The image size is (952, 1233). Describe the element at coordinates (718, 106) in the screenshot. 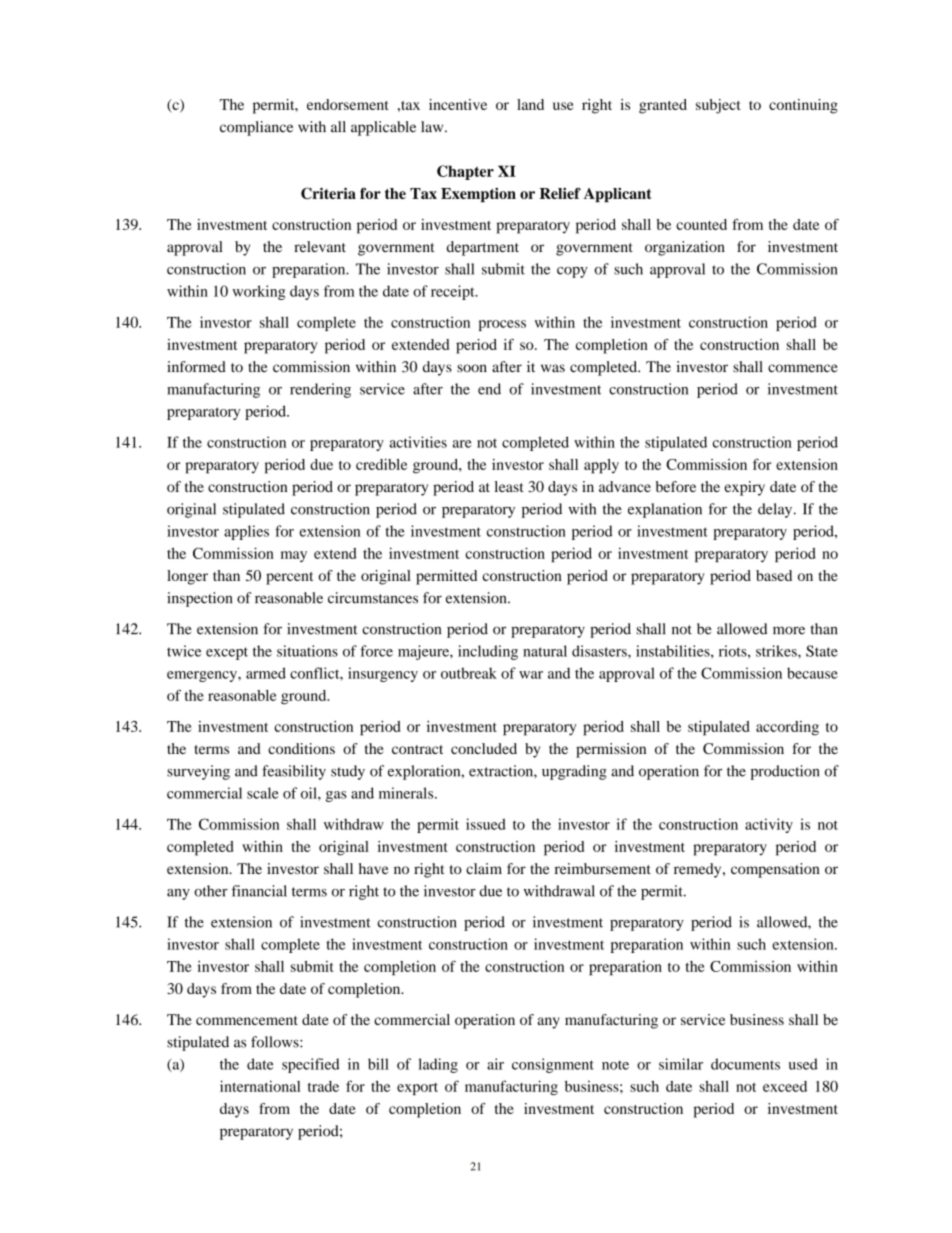

I see `subject` at that location.
